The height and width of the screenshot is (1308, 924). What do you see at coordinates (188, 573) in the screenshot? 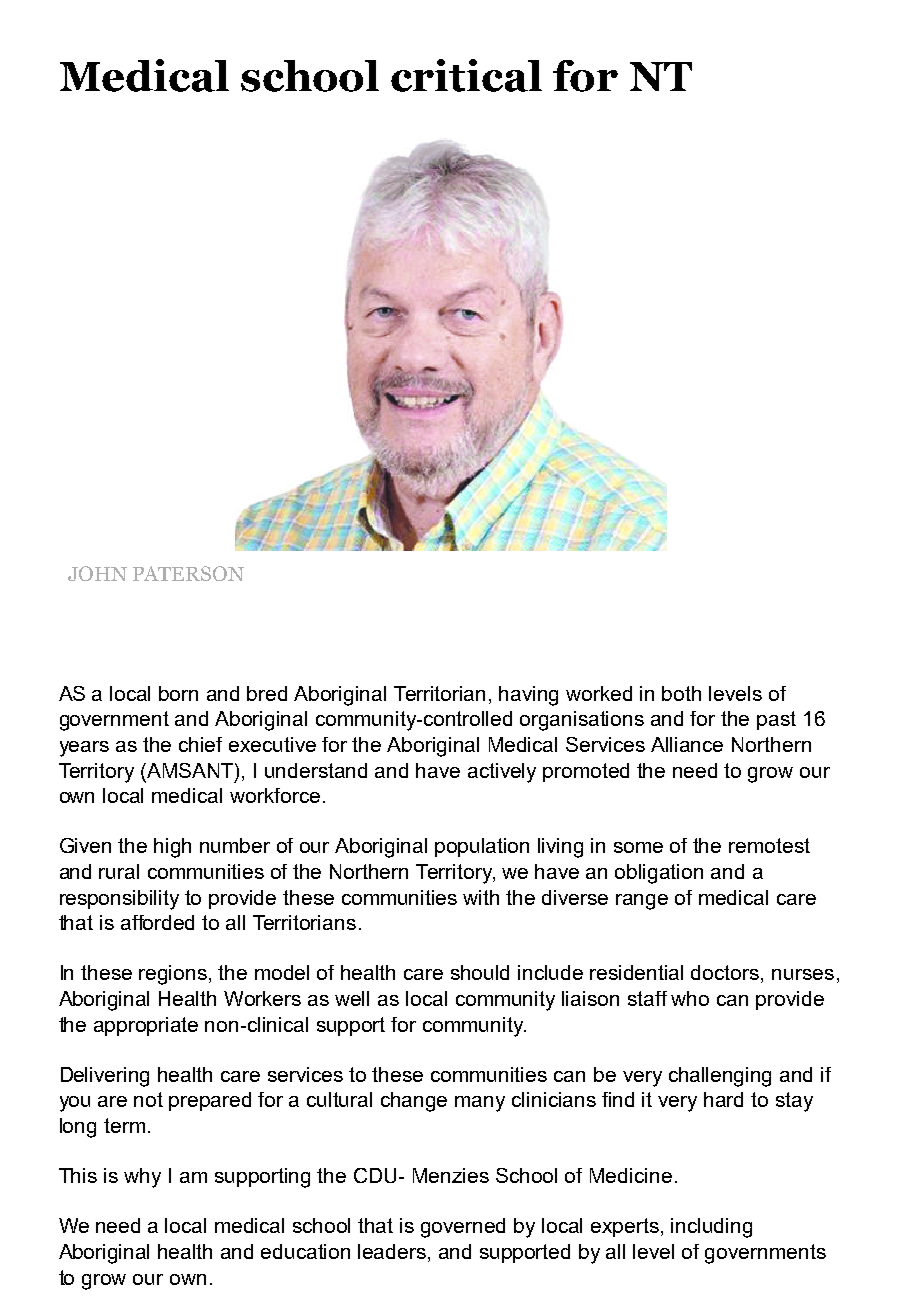
I see `PATERSON` at bounding box center [188, 573].
